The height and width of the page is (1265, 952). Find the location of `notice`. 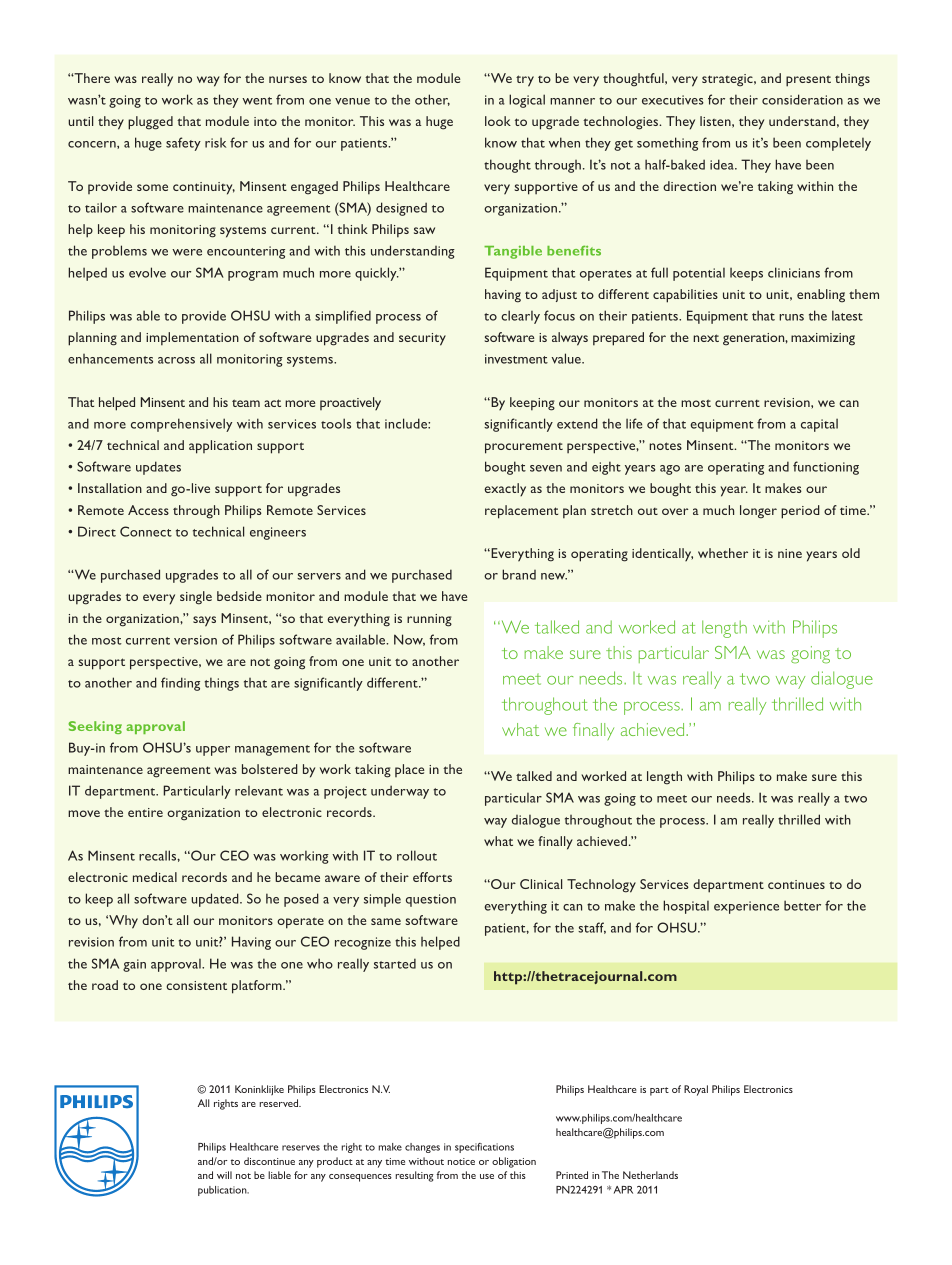

notice is located at coordinates (461, 1161).
